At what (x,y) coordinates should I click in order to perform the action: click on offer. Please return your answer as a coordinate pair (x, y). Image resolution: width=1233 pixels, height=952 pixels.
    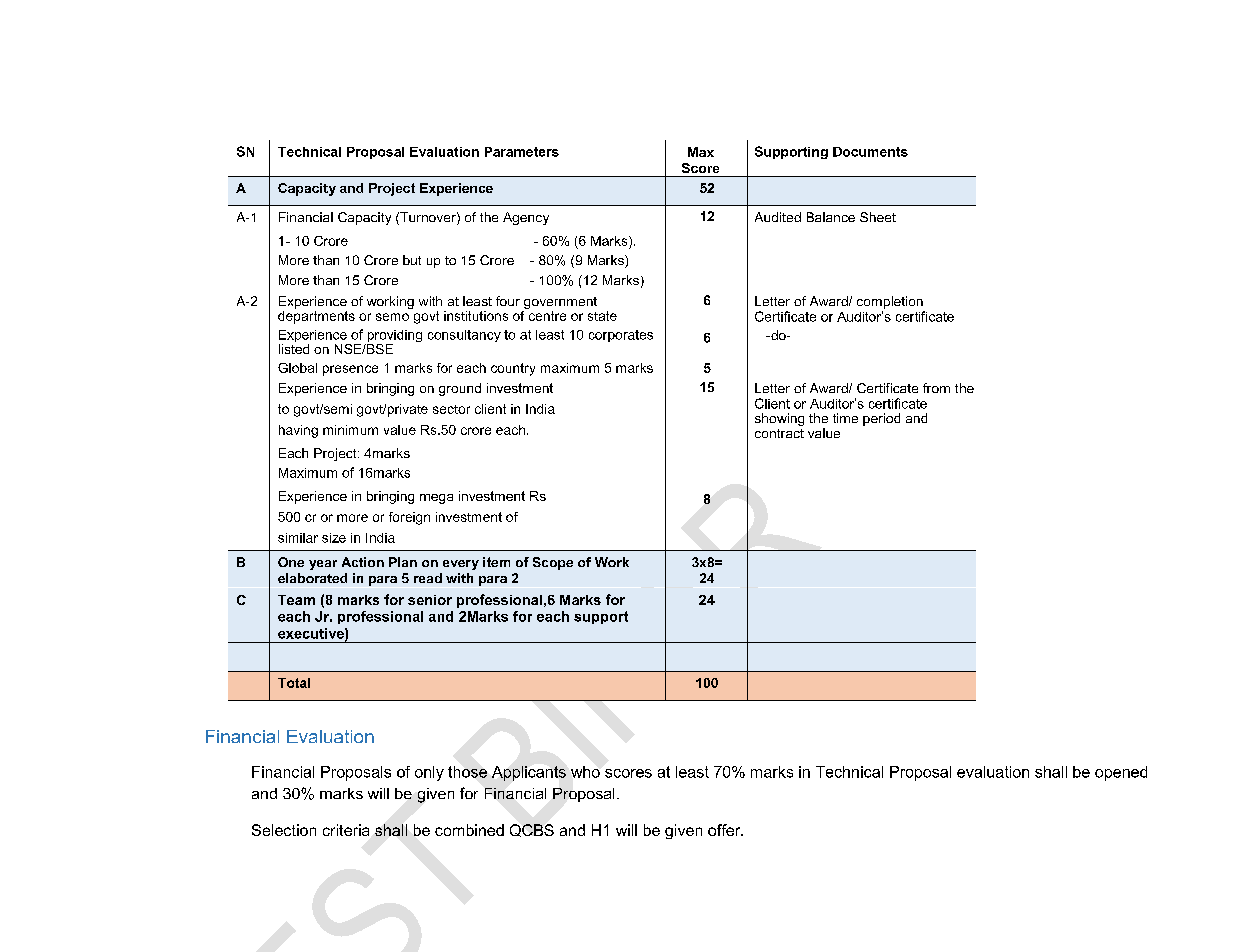
    Looking at the image, I should click on (725, 830).
